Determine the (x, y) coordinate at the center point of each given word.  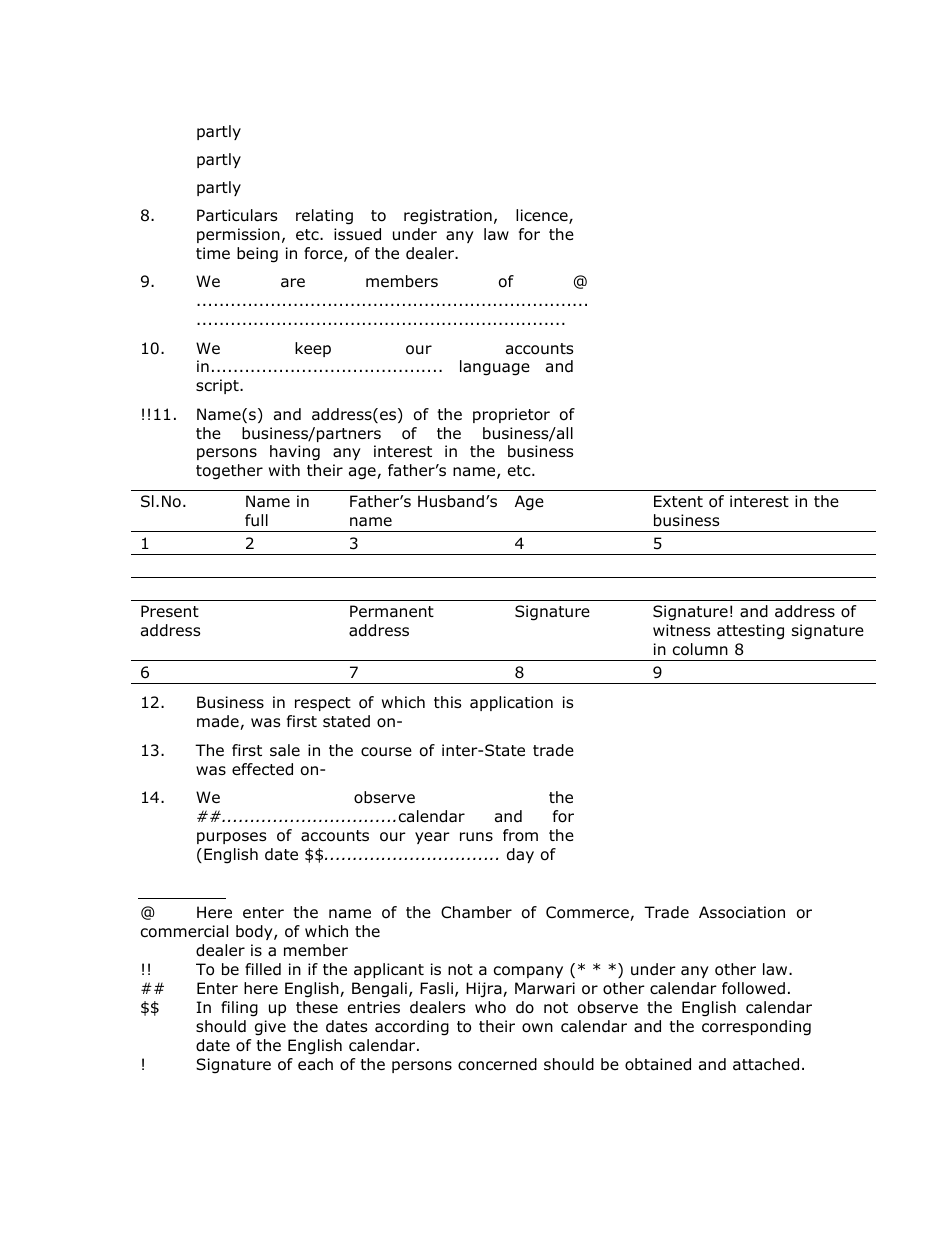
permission (238, 235)
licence (543, 216)
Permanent (392, 611)
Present (170, 611)
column (700, 649)
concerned (497, 1064)
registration (448, 217)
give (270, 1028)
